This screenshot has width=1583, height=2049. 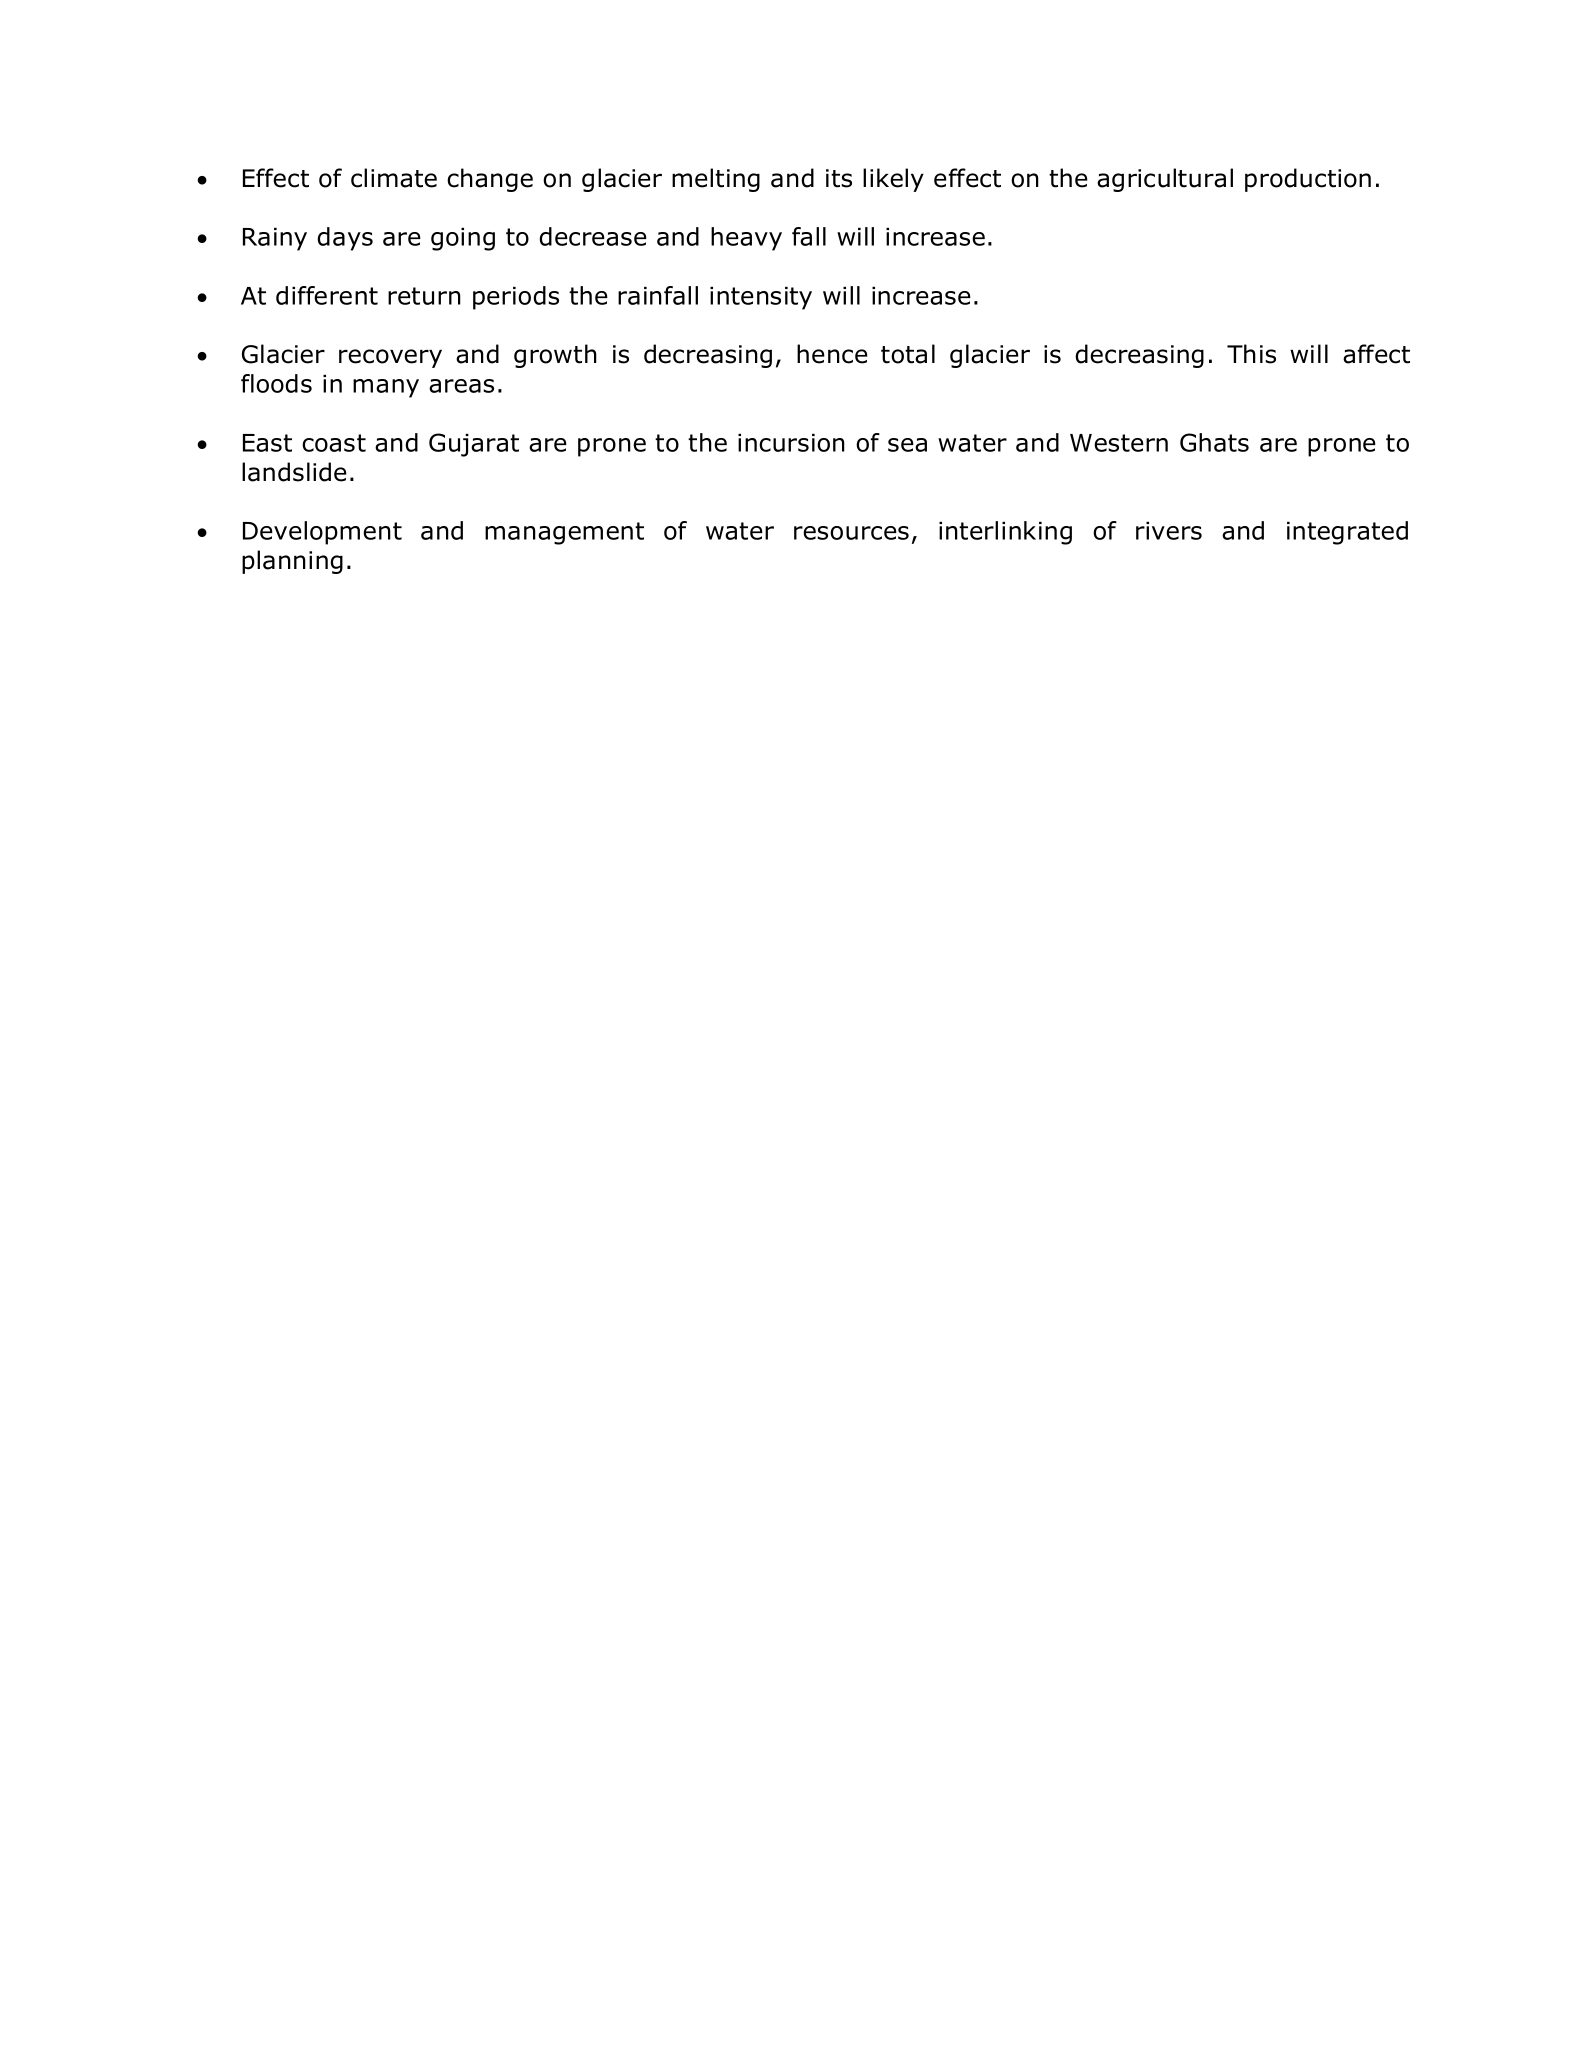 I want to click on incursion, so click(x=791, y=442).
